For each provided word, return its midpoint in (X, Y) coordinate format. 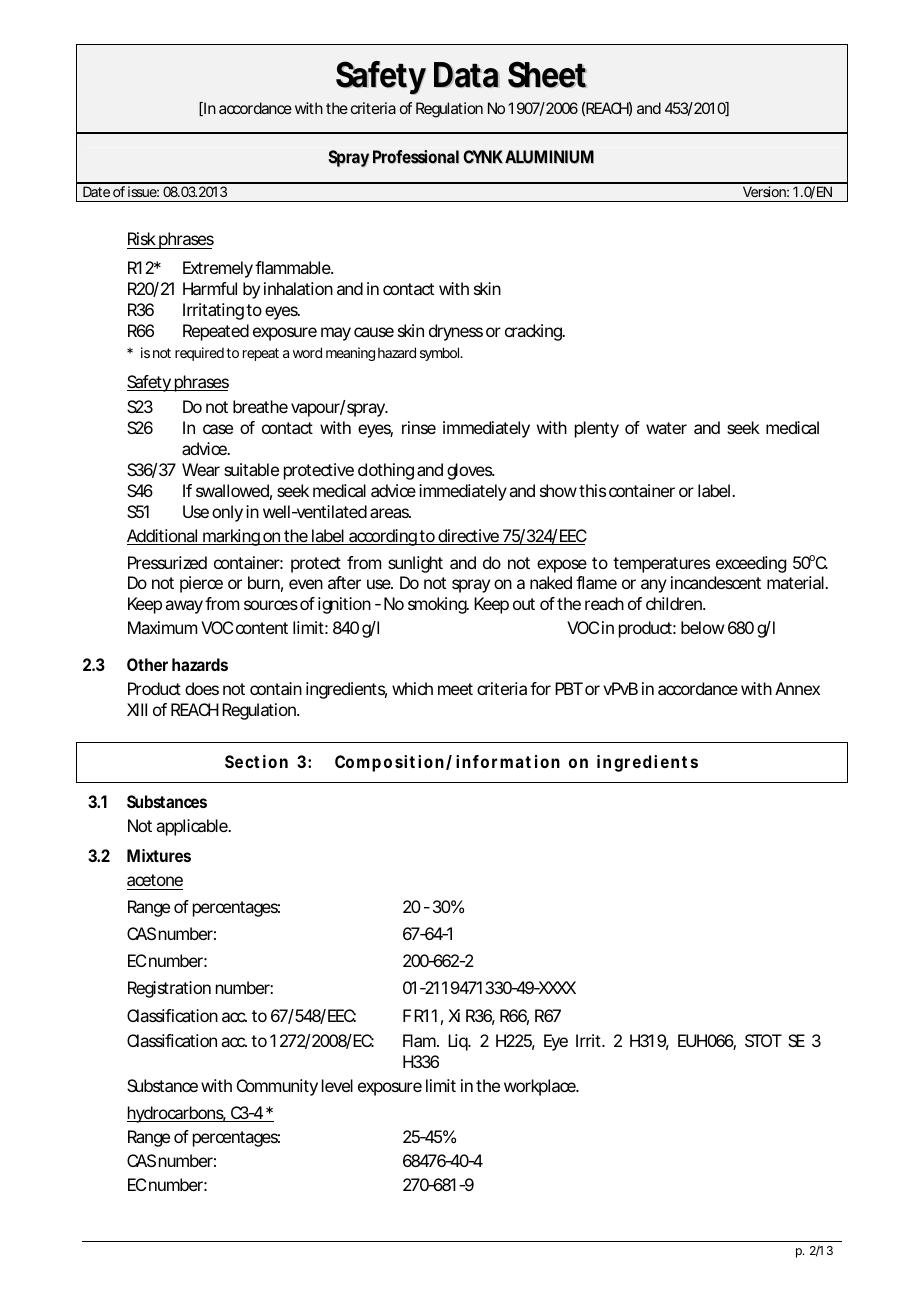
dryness (456, 332)
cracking (534, 332)
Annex (797, 688)
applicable (193, 827)
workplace (541, 1087)
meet (455, 689)
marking (231, 537)
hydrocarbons (176, 1114)
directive (468, 537)
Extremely (218, 269)
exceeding (751, 564)
